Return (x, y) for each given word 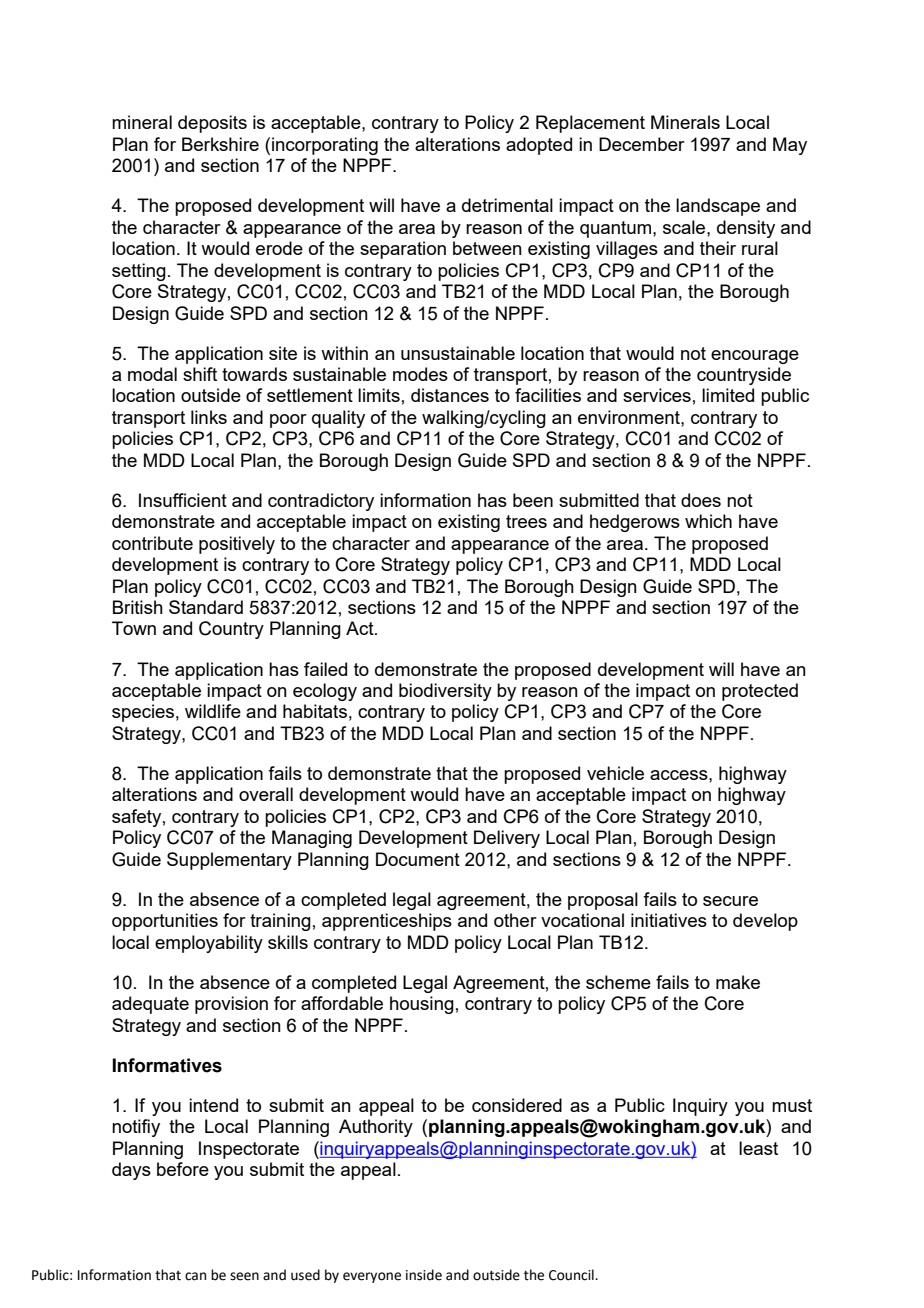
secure (730, 901)
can (195, 1276)
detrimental (507, 205)
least (758, 1148)
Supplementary (229, 861)
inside (424, 1275)
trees (526, 521)
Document (418, 859)
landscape (718, 207)
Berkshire (220, 144)
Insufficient (183, 500)
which (708, 521)
